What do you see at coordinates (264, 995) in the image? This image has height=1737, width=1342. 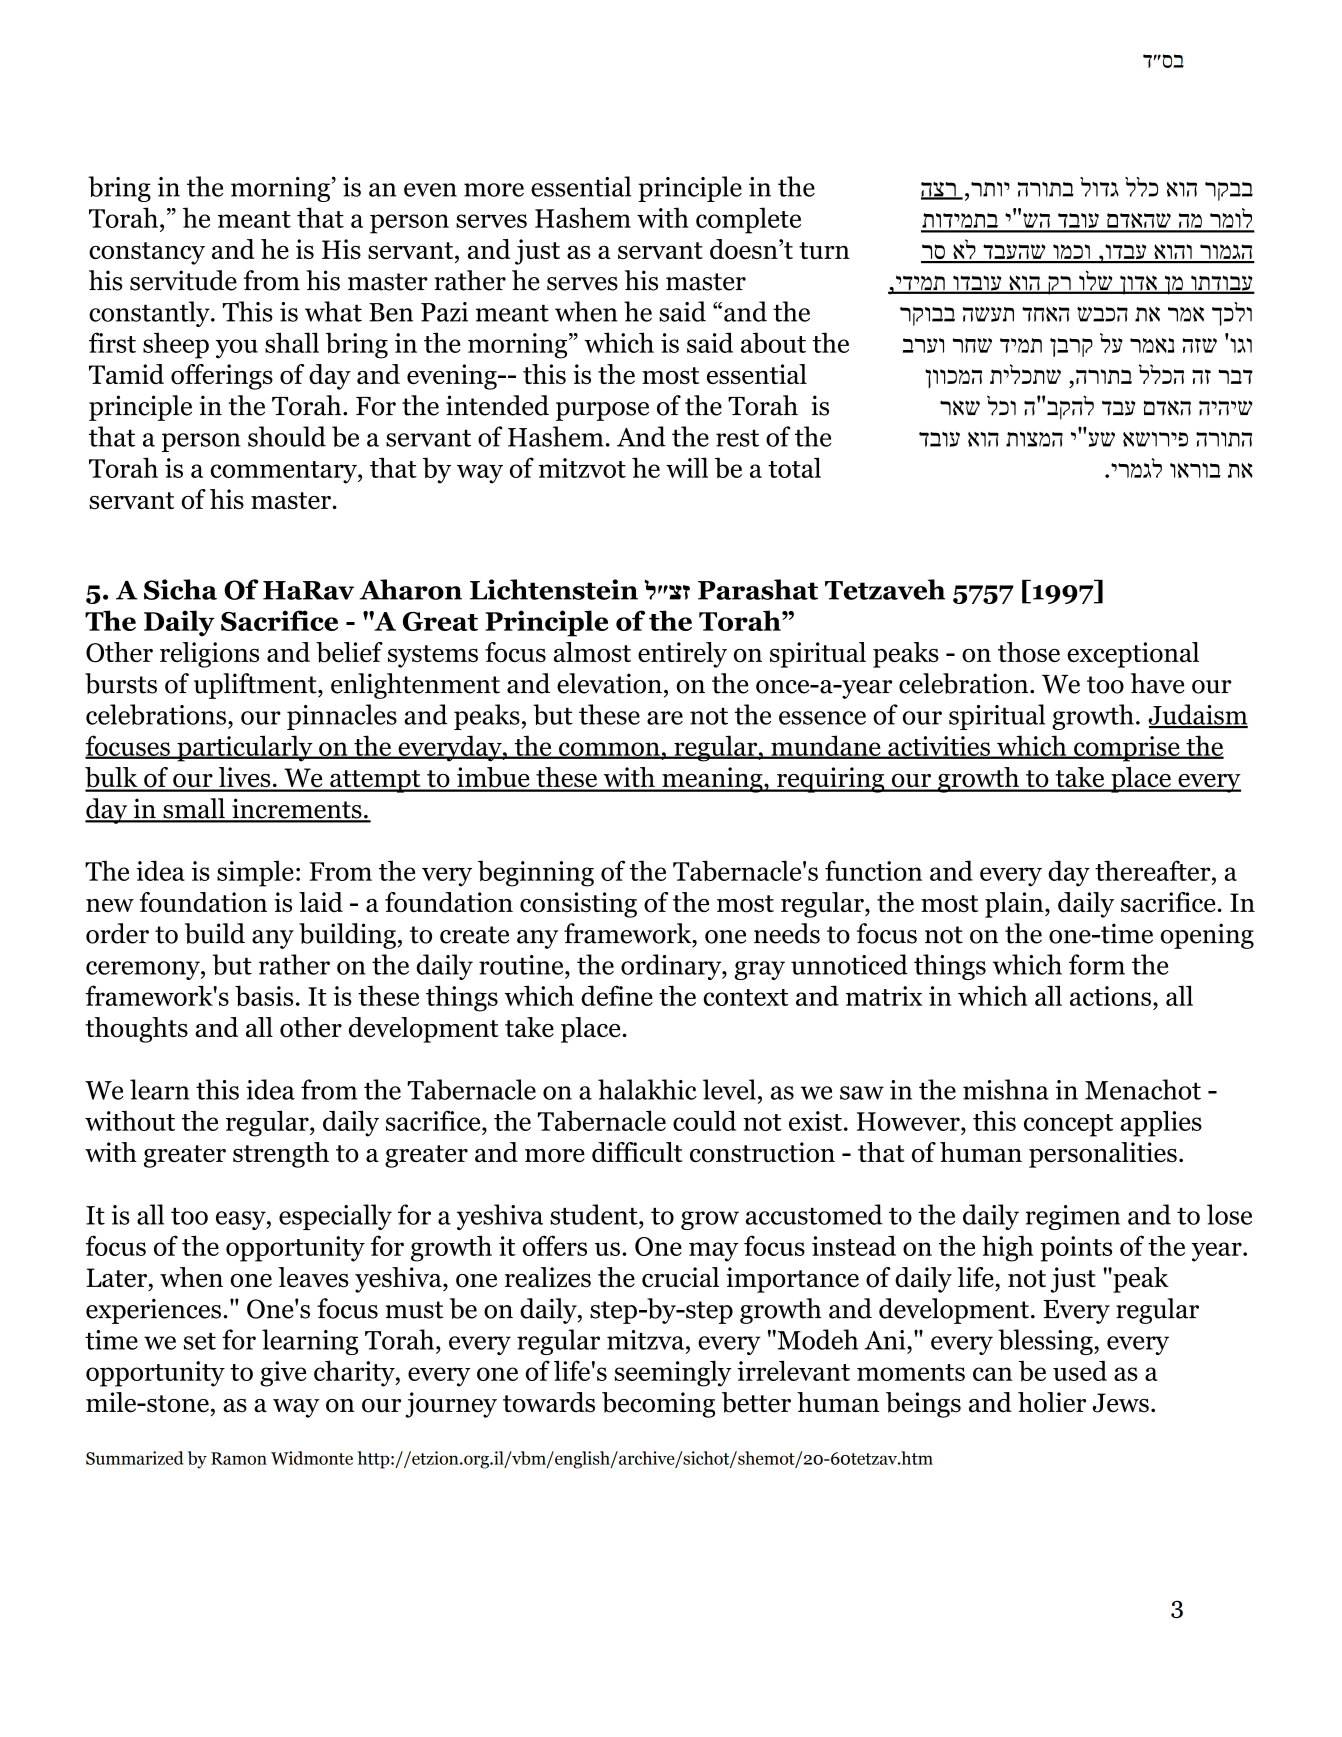 I see `basis` at bounding box center [264, 995].
